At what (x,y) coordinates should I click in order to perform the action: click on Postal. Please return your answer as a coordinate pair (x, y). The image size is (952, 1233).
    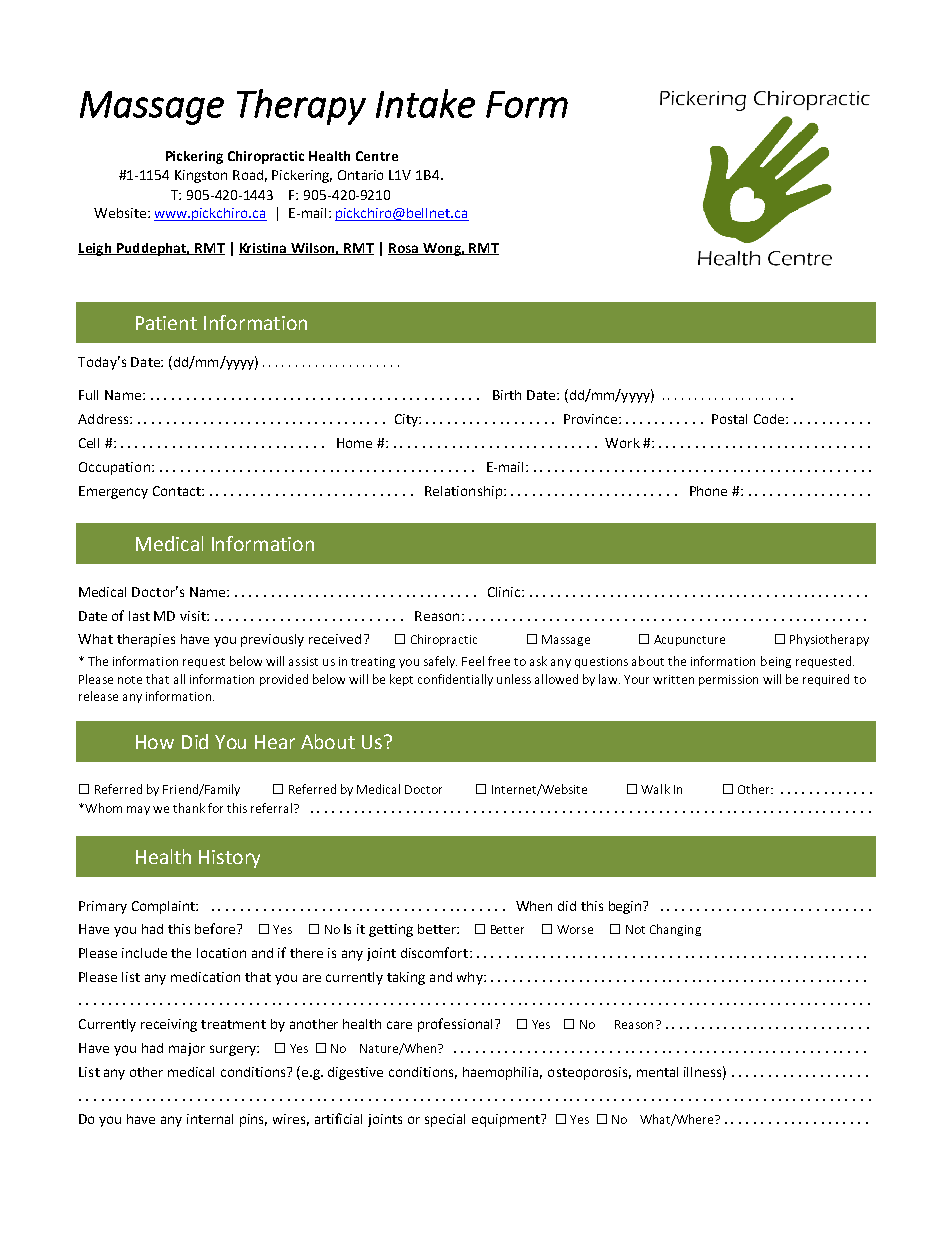
    Looking at the image, I should click on (729, 419).
